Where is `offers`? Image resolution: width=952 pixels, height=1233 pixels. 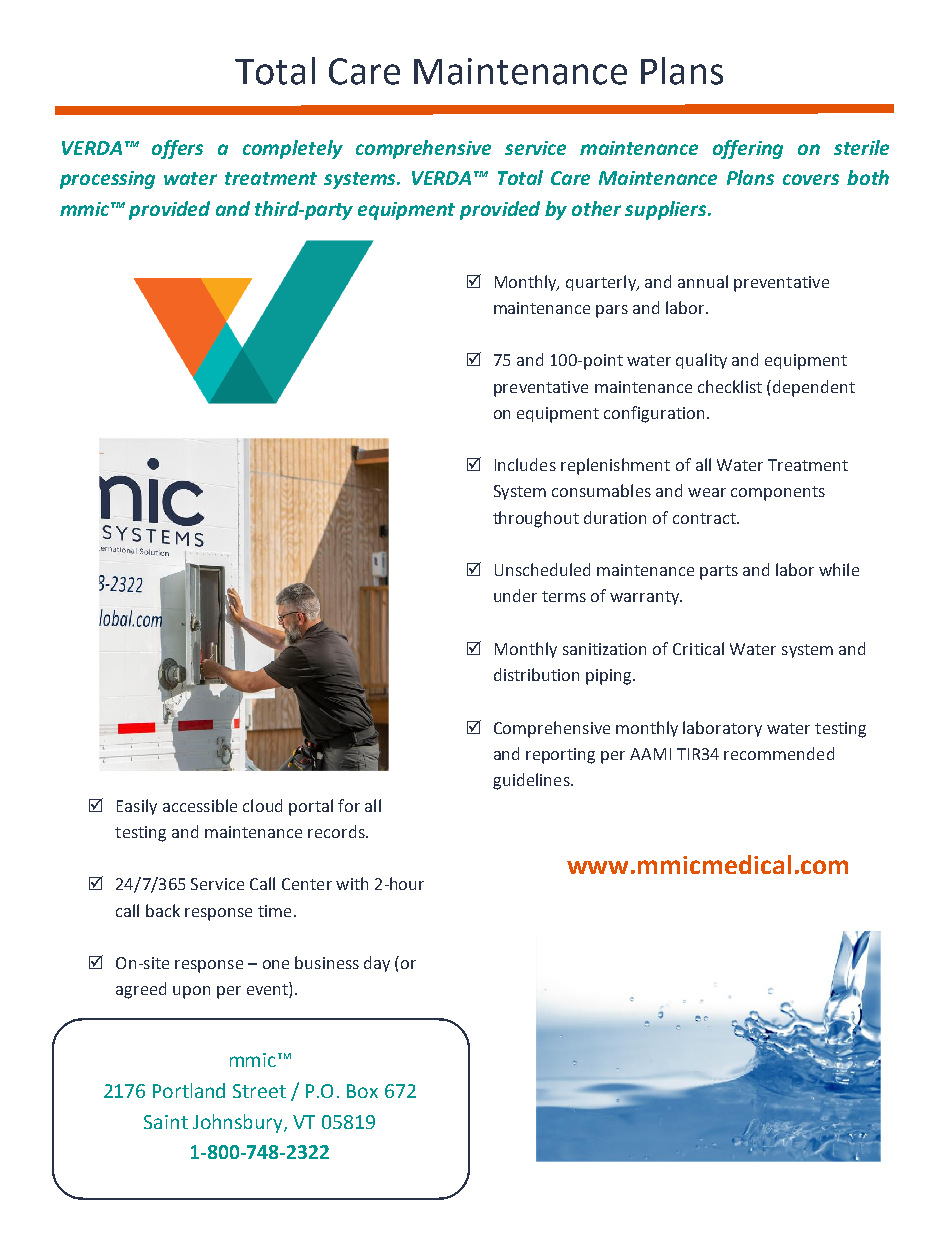
offers is located at coordinates (177, 149).
